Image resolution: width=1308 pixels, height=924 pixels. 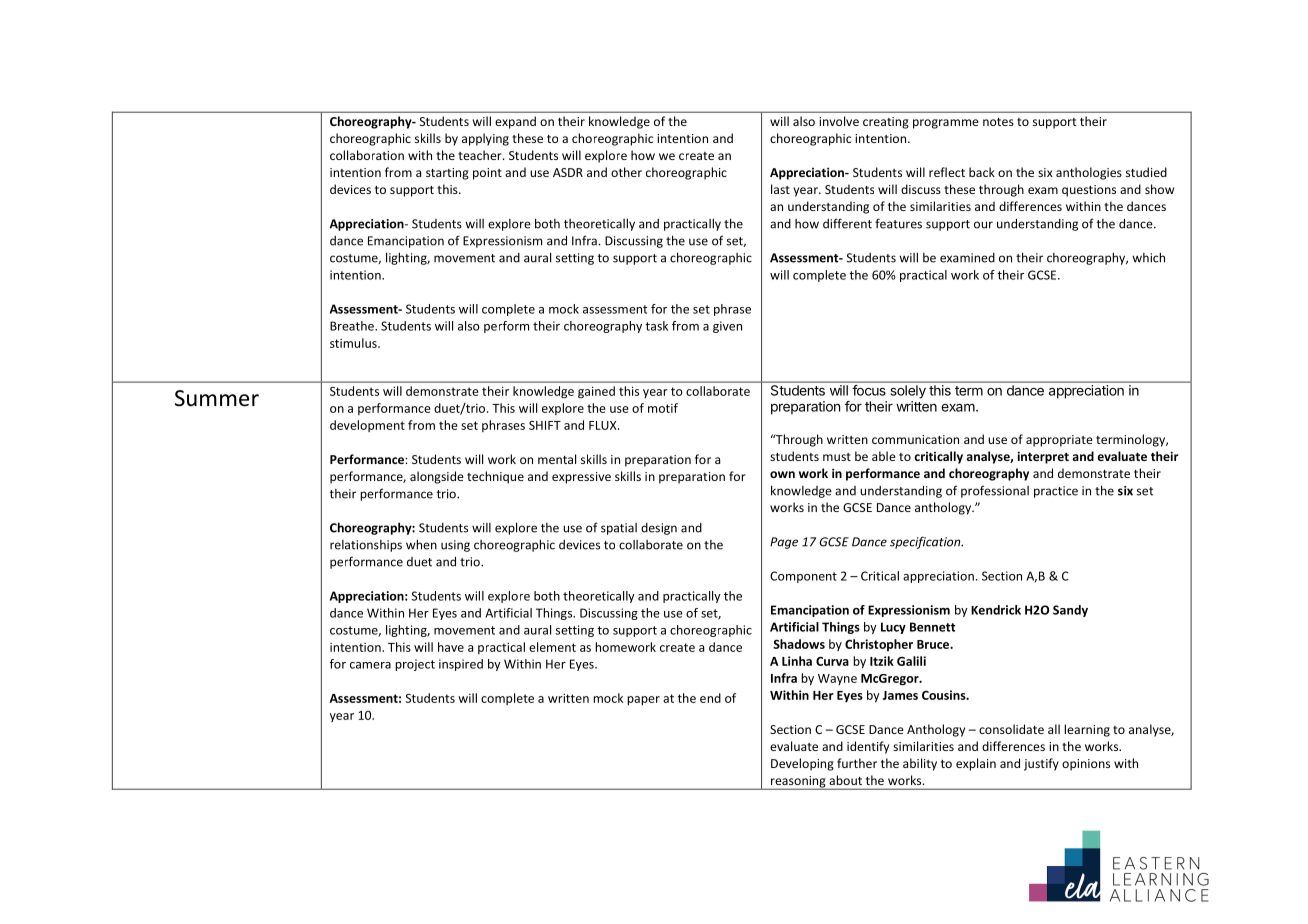 I want to click on Component, so click(x=803, y=577).
